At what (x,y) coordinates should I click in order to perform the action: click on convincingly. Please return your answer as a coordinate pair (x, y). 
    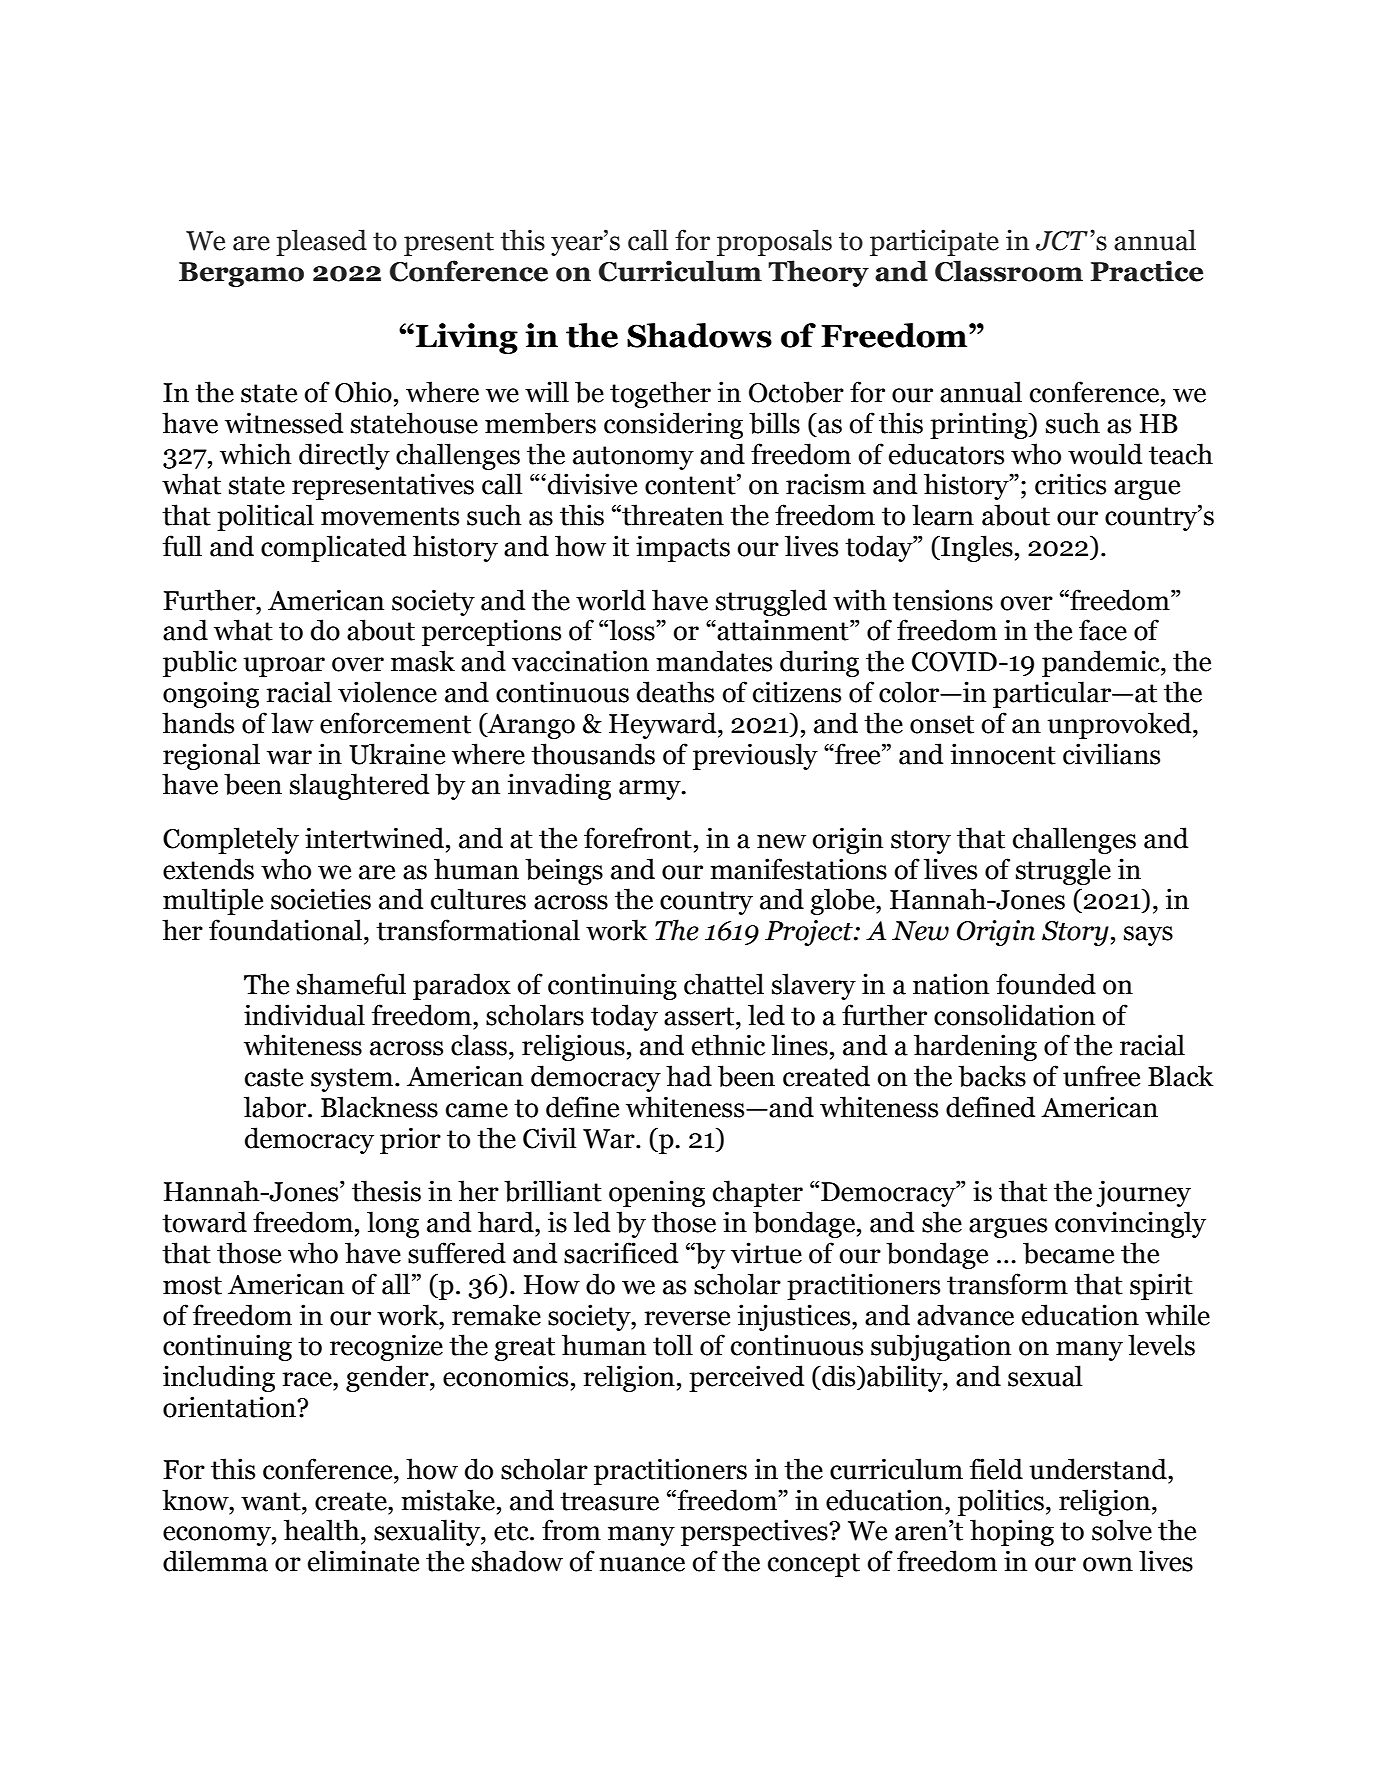
    Looking at the image, I should click on (1130, 1224).
